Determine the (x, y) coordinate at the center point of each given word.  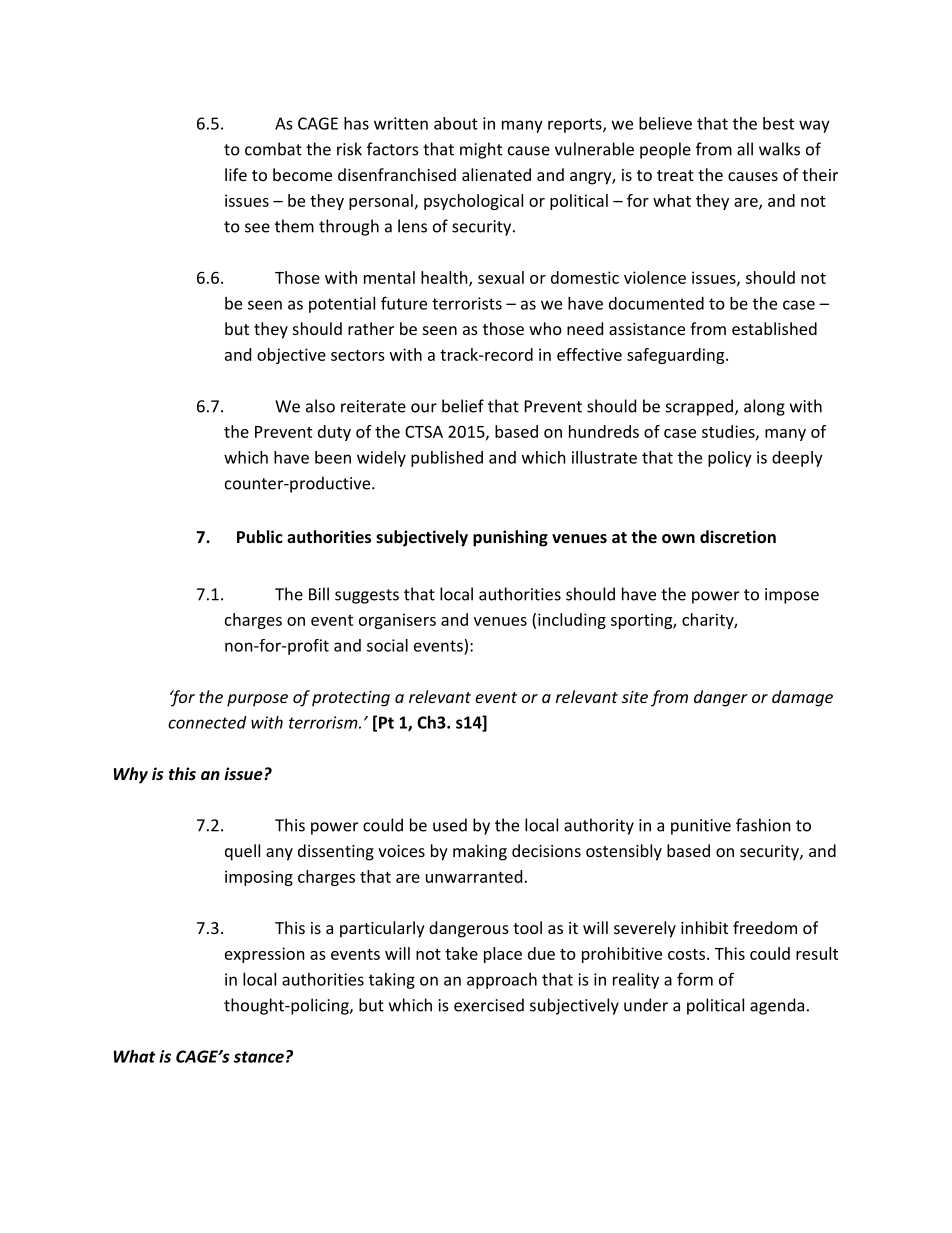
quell (242, 852)
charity (708, 621)
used (450, 825)
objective (291, 356)
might (481, 150)
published (447, 459)
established (774, 328)
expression (265, 955)
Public (260, 536)
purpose (257, 700)
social (387, 645)
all (745, 149)
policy (730, 459)
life (236, 174)
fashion (763, 825)
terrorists (467, 303)
